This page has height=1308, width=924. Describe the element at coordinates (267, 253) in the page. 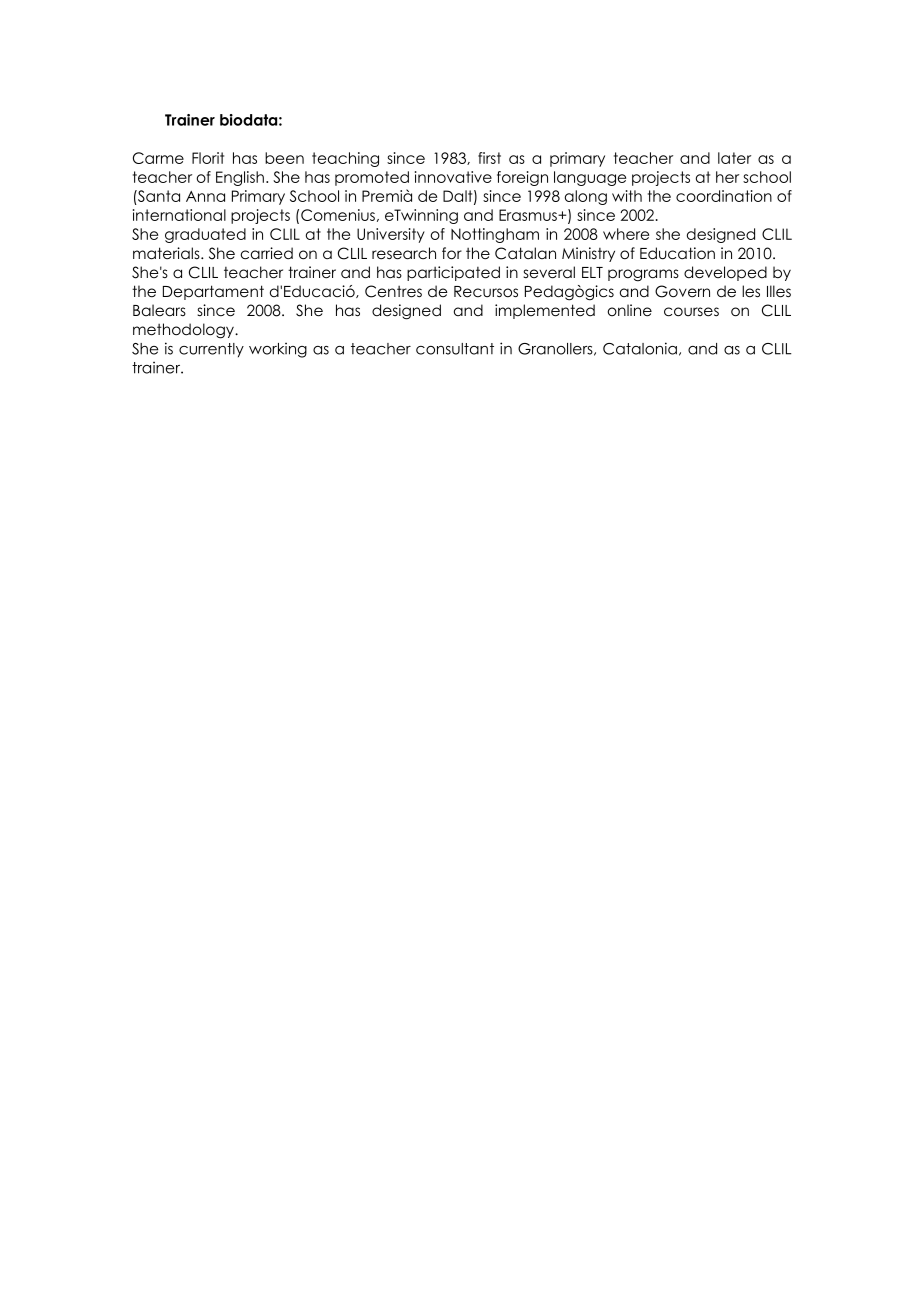

I see `carried` at that location.
